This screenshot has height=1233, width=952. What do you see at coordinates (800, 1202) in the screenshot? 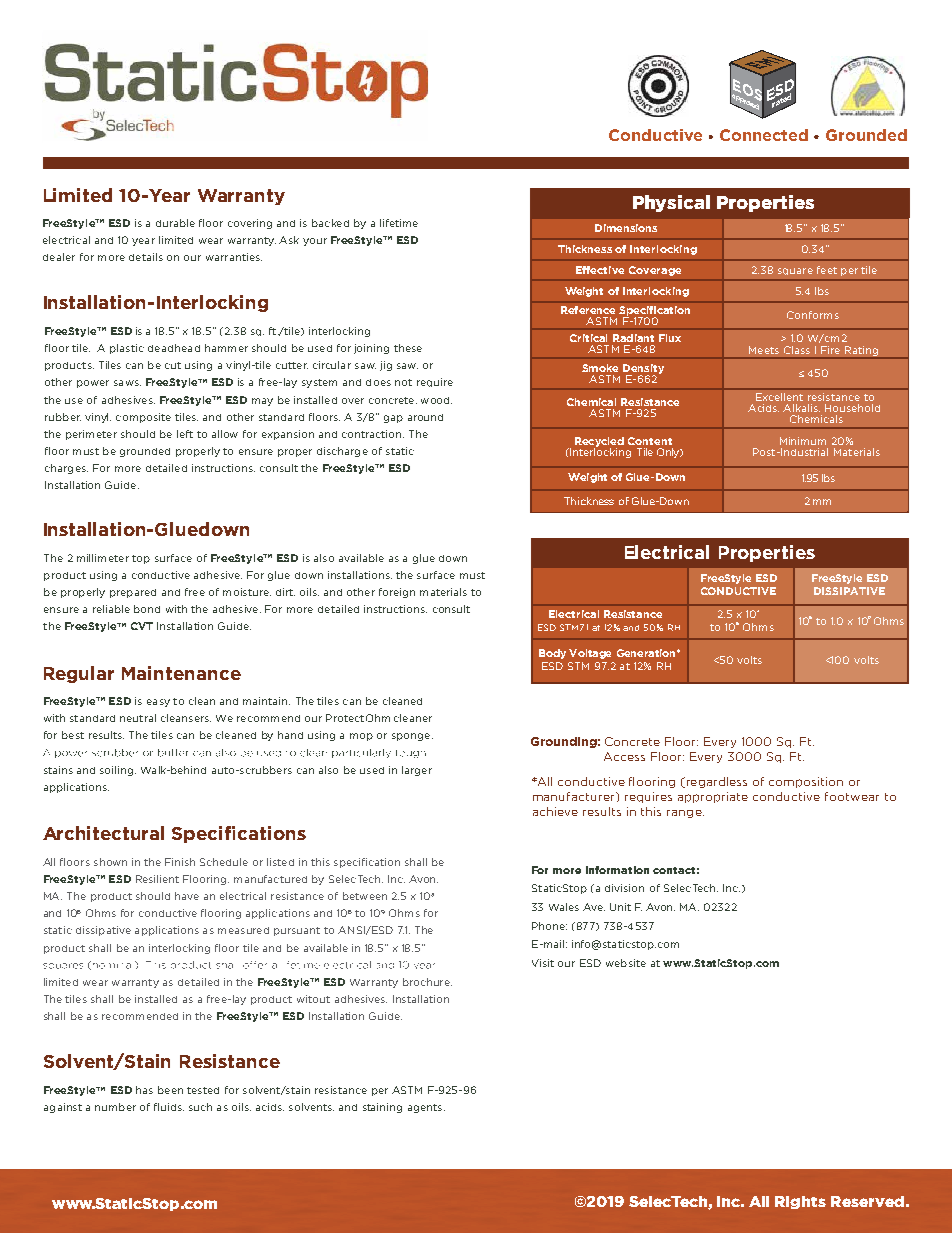
I see `Rights` at bounding box center [800, 1202].
